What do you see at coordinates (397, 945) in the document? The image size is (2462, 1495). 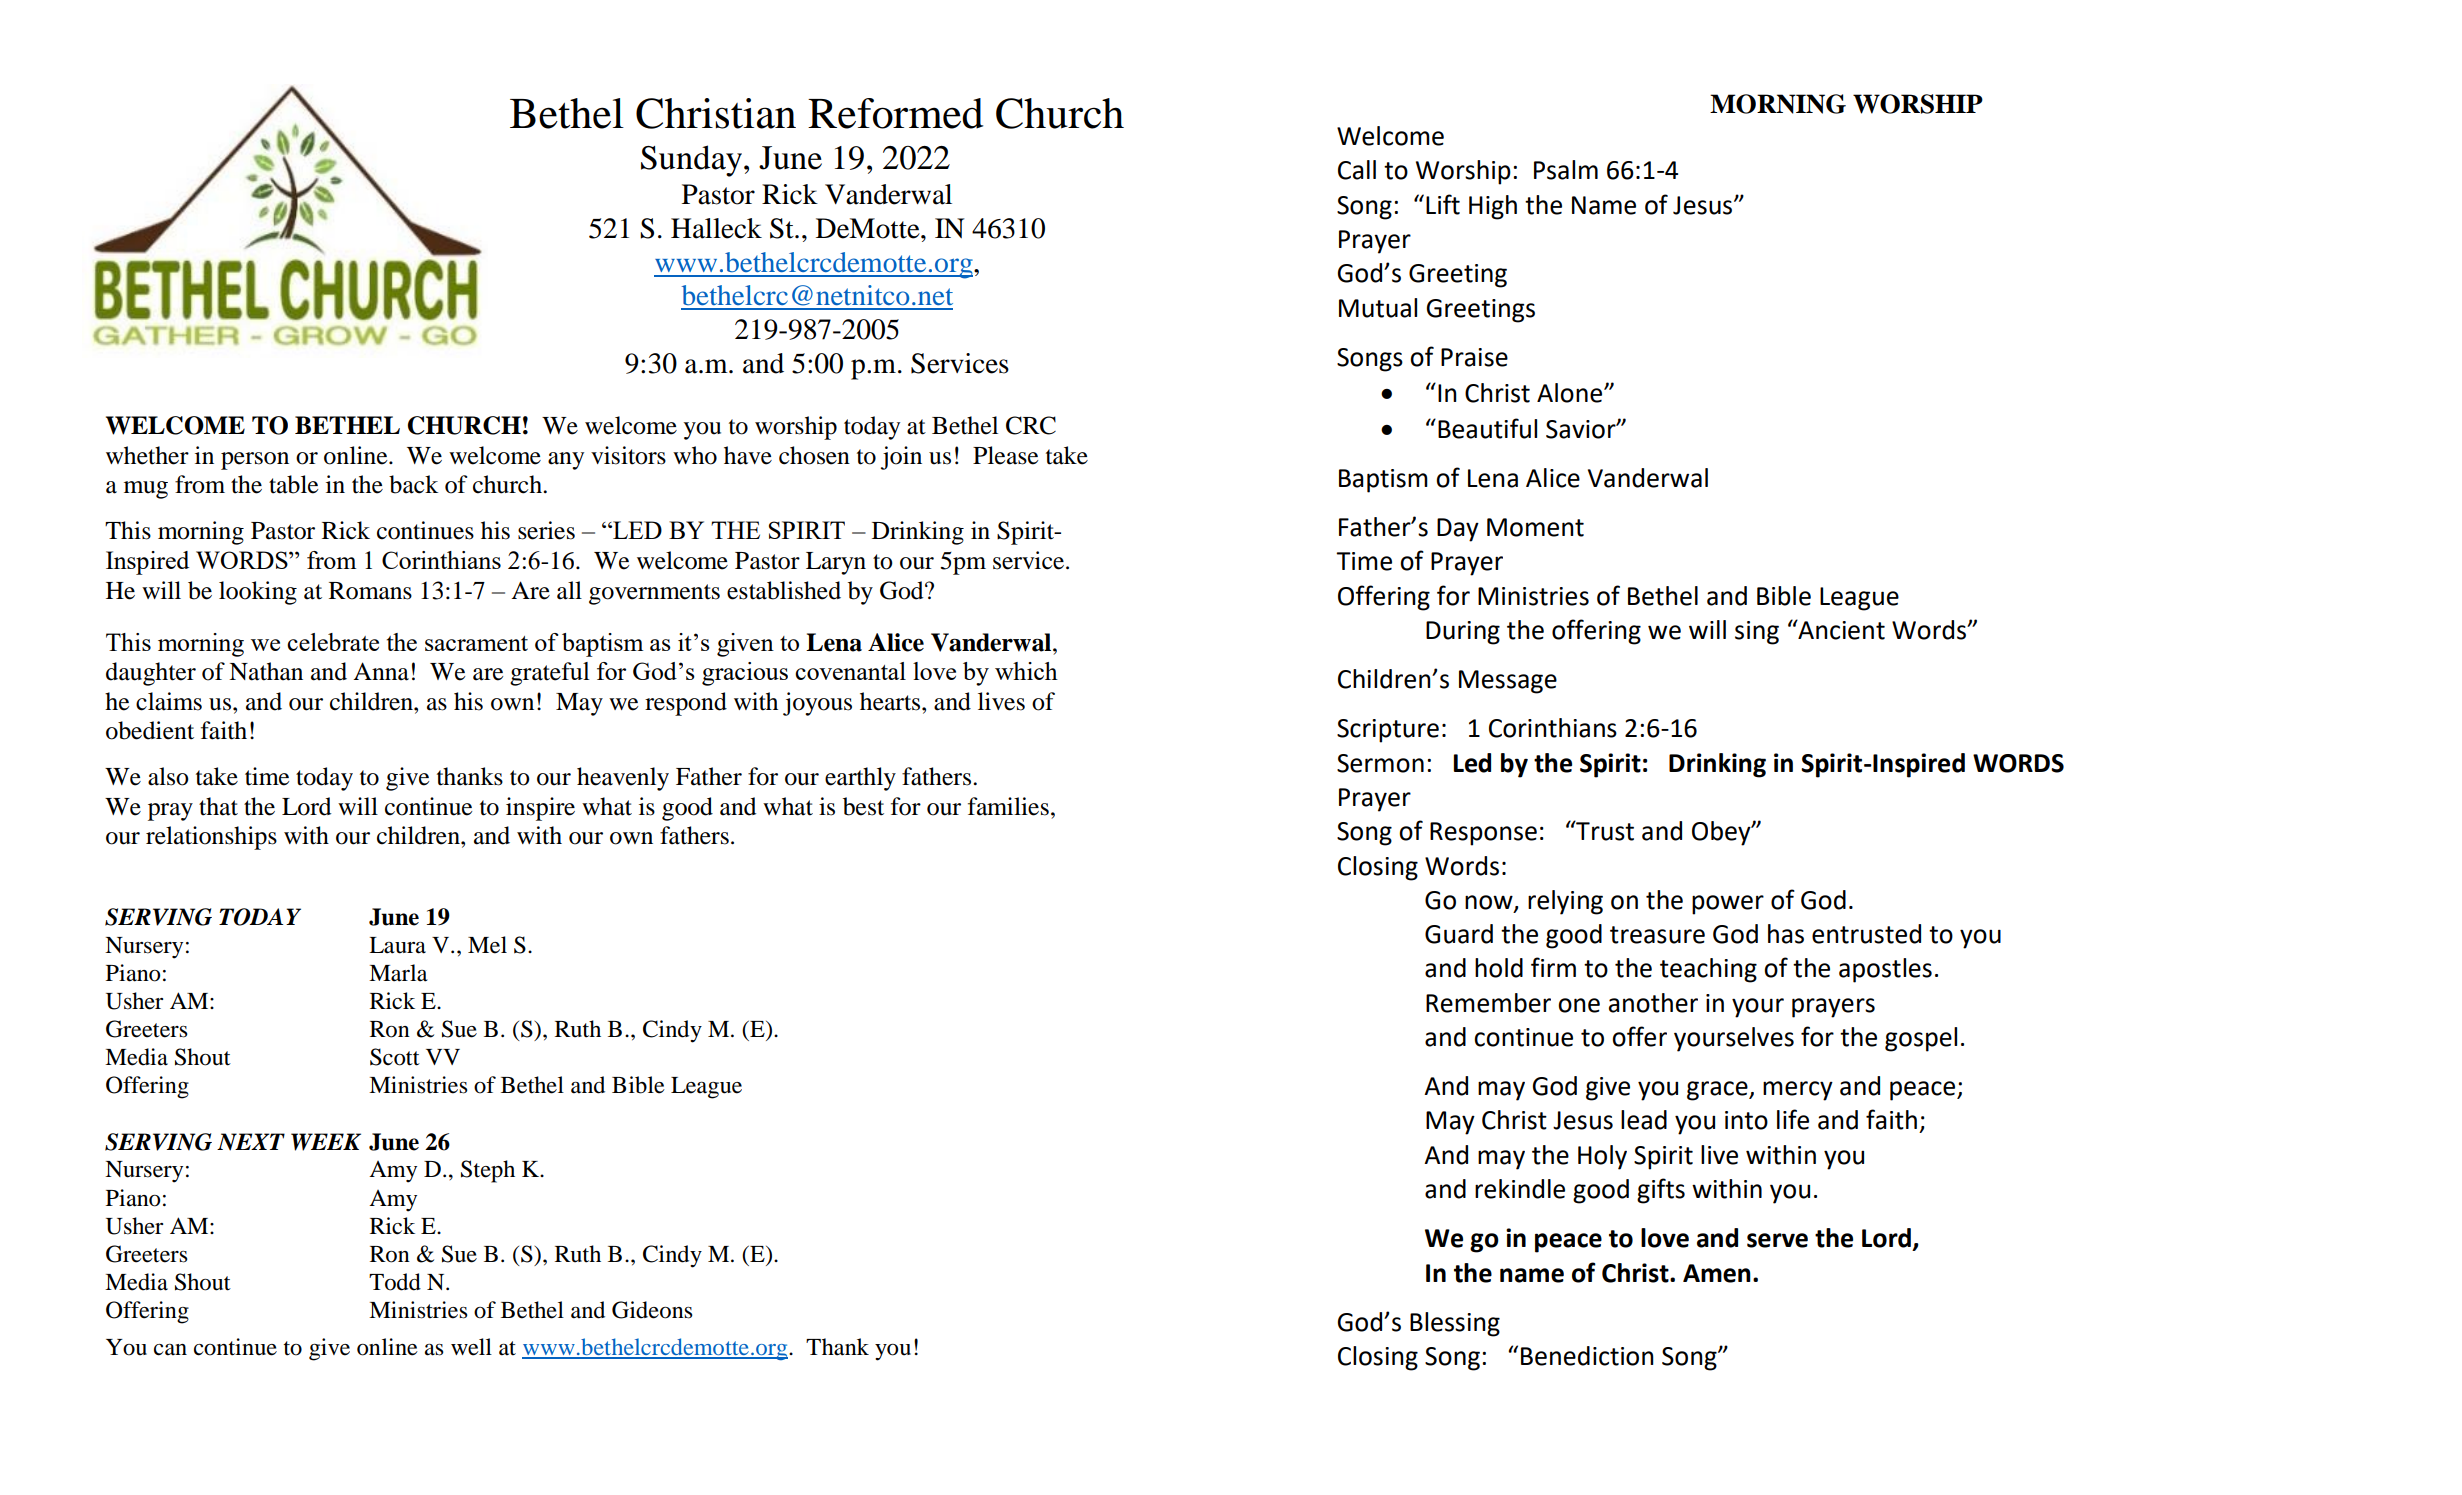 I see `Laura` at bounding box center [397, 945].
